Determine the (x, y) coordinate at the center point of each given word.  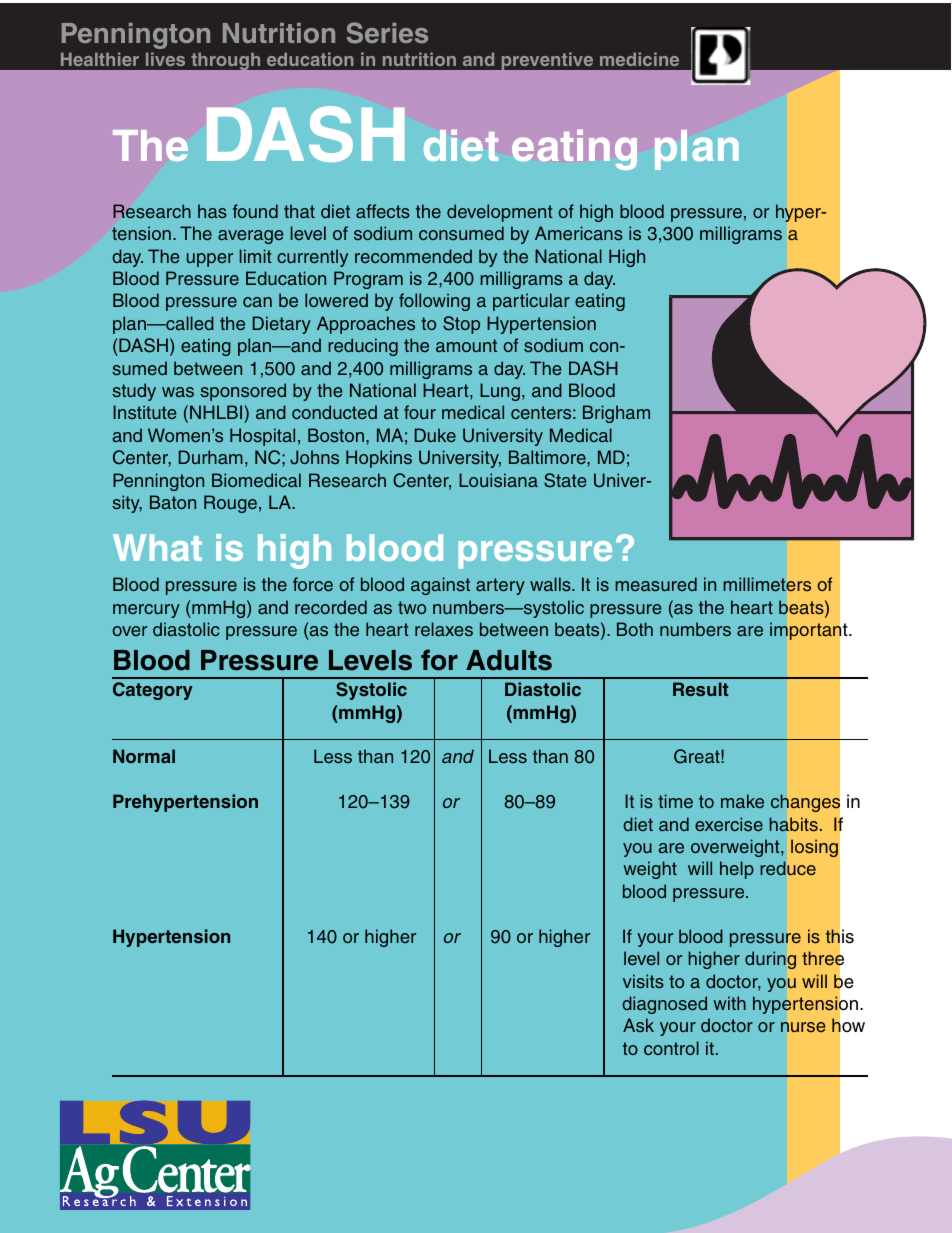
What (157, 547)
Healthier (100, 59)
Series (387, 33)
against (440, 586)
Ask (638, 1025)
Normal (144, 756)
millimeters (767, 584)
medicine (639, 59)
